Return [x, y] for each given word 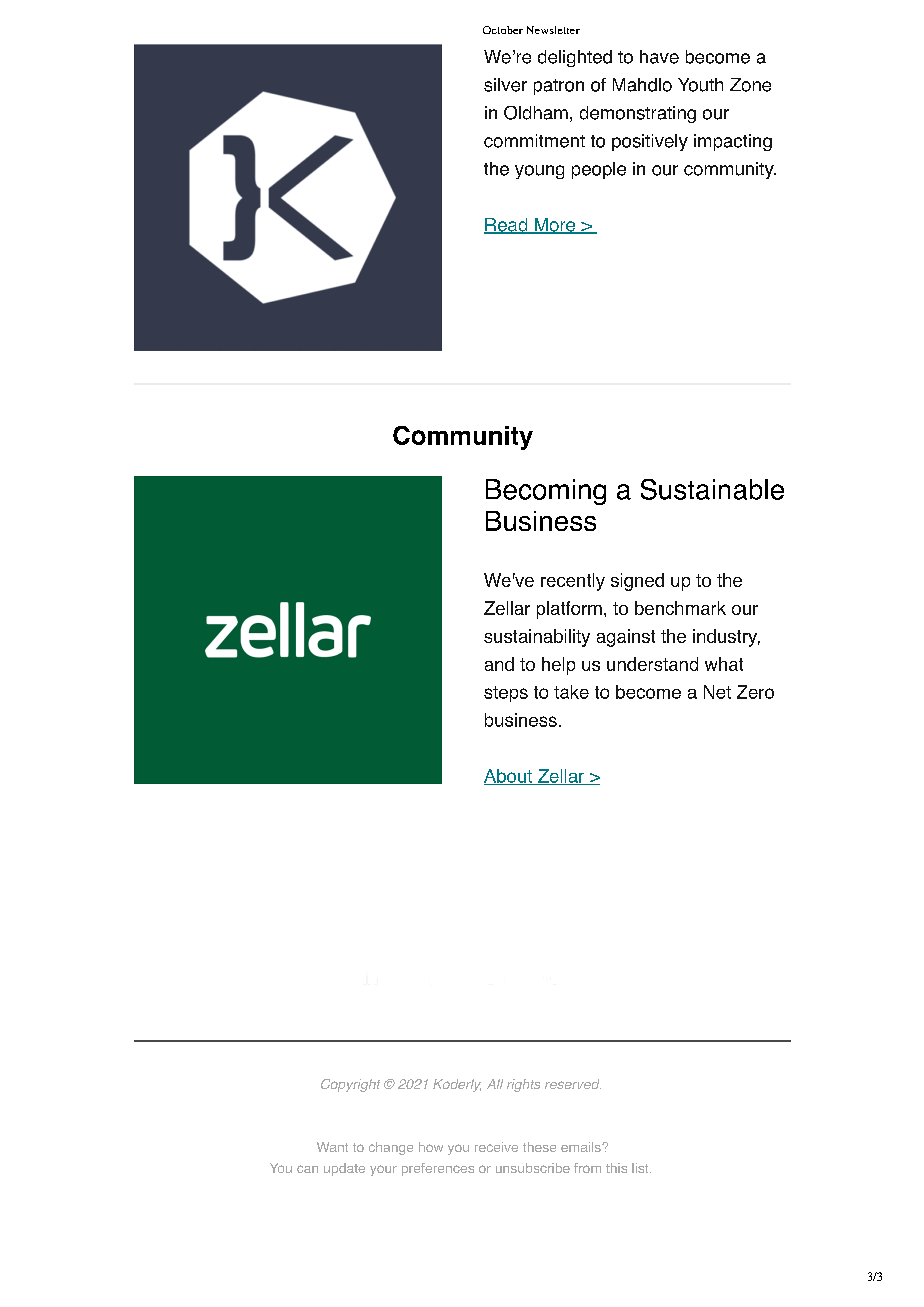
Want [332, 1147]
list [641, 1168]
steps [506, 694]
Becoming [546, 492]
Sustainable [712, 489]
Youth [700, 85]
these [539, 1147]
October [503, 30]
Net [717, 692]
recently [573, 582]
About [509, 777]
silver [505, 85]
